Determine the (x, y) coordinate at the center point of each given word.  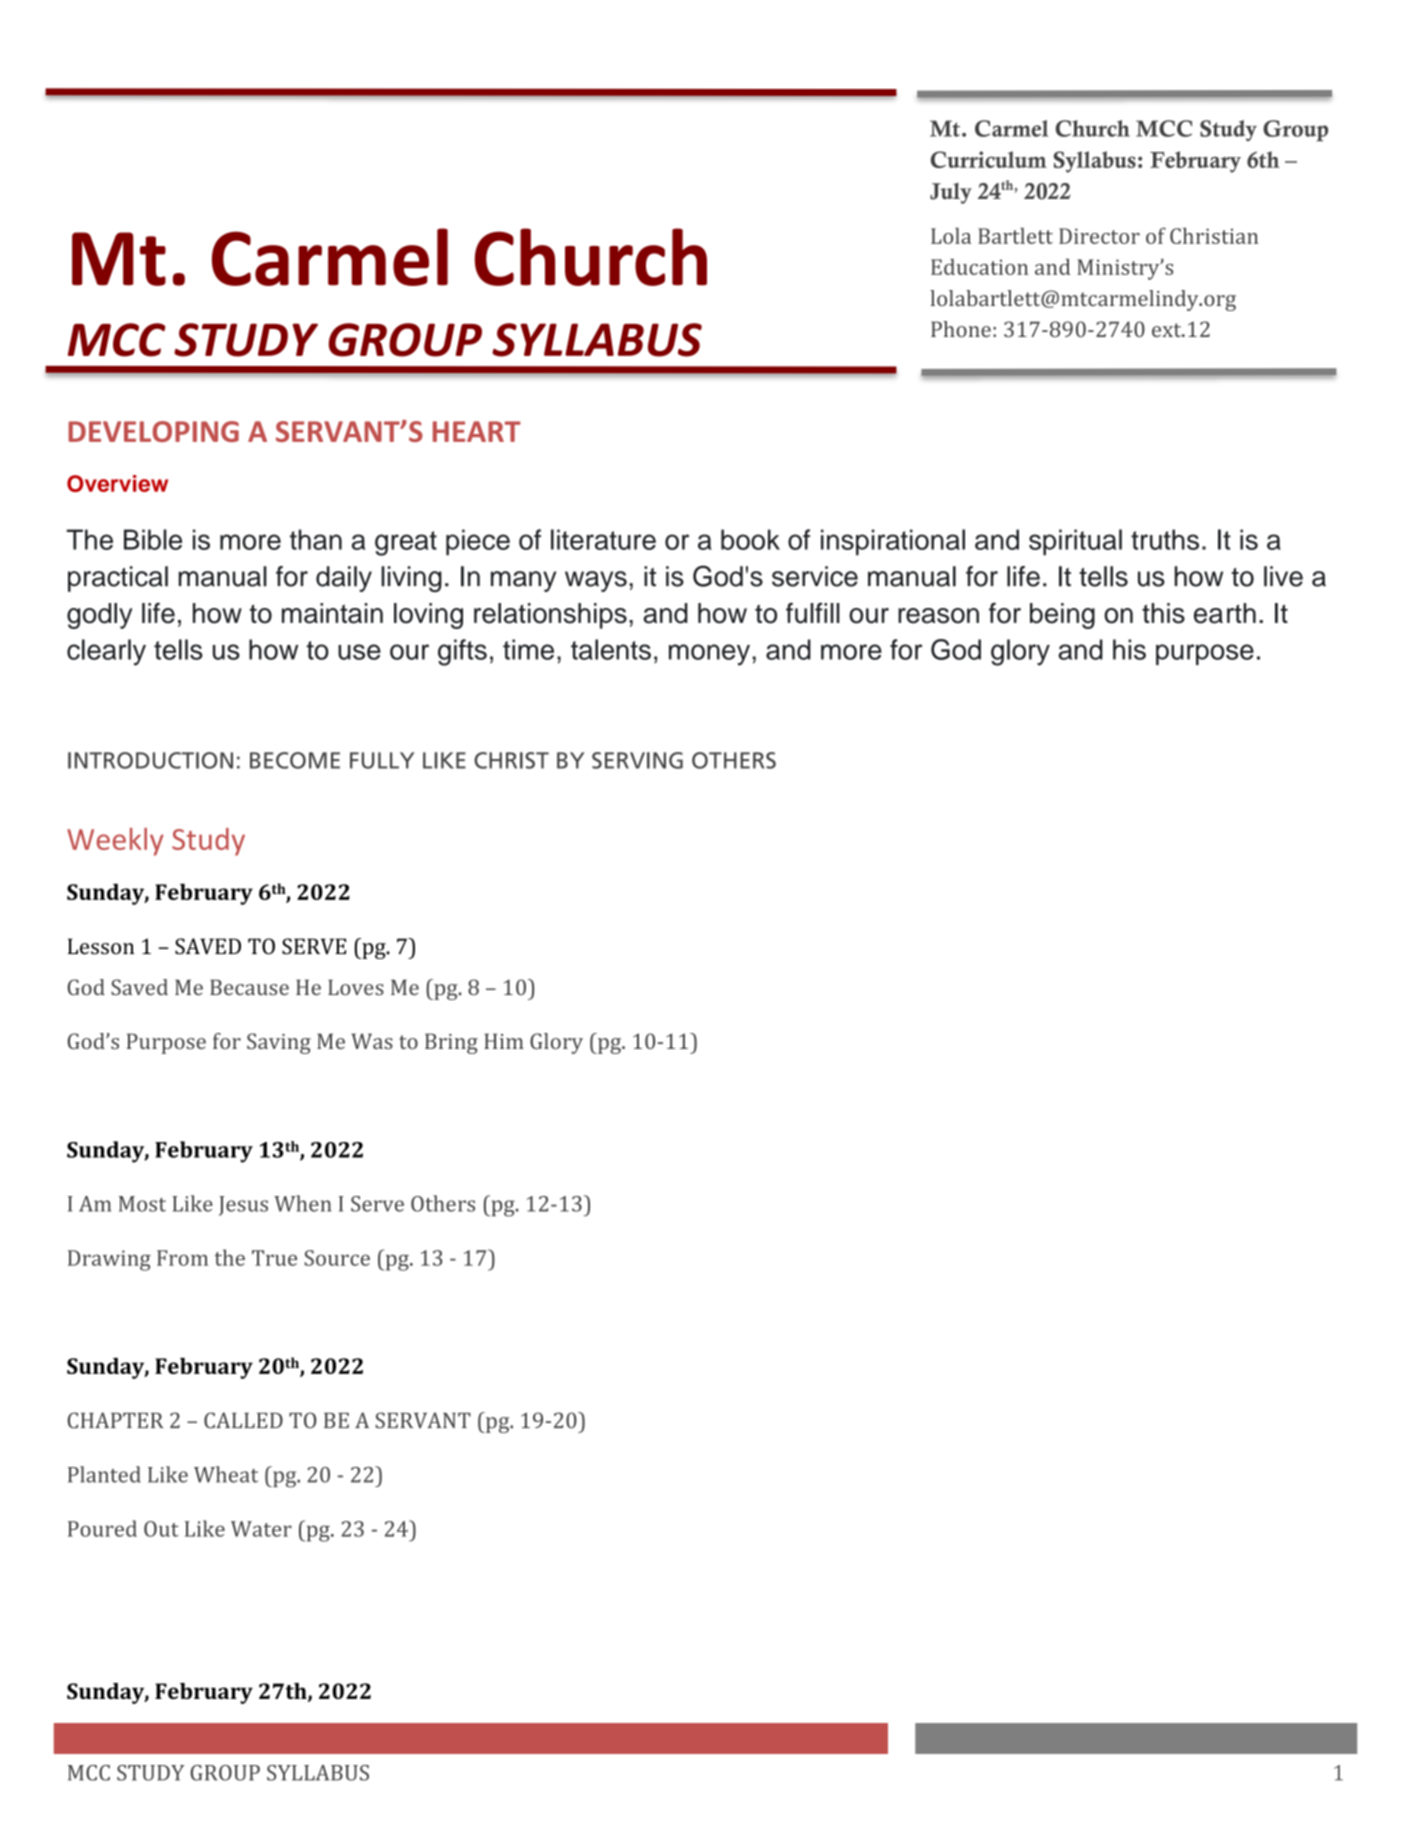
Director (1099, 236)
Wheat (226, 1474)
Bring (451, 1043)
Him (504, 1041)
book (750, 539)
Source (337, 1258)
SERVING (637, 760)
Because (249, 987)
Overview (117, 483)
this (1163, 613)
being (1062, 616)
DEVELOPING (153, 431)
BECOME (295, 760)
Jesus (243, 1206)
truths (1165, 539)
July (951, 193)
